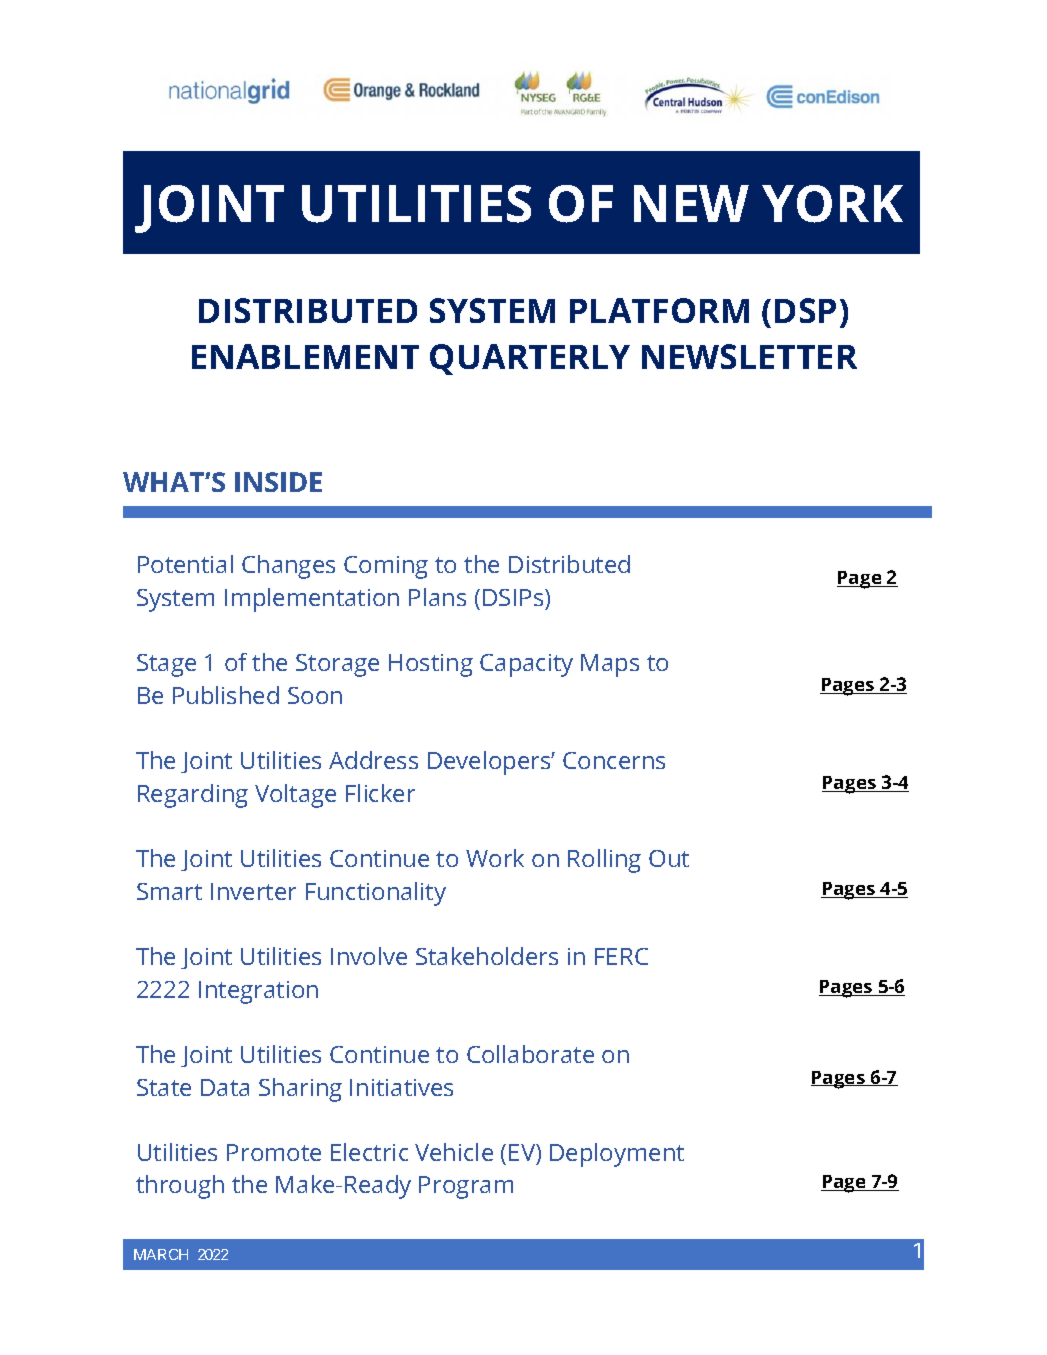 This document has height=1355, width=1047. I want to click on QUARTERLY, so click(530, 359).
